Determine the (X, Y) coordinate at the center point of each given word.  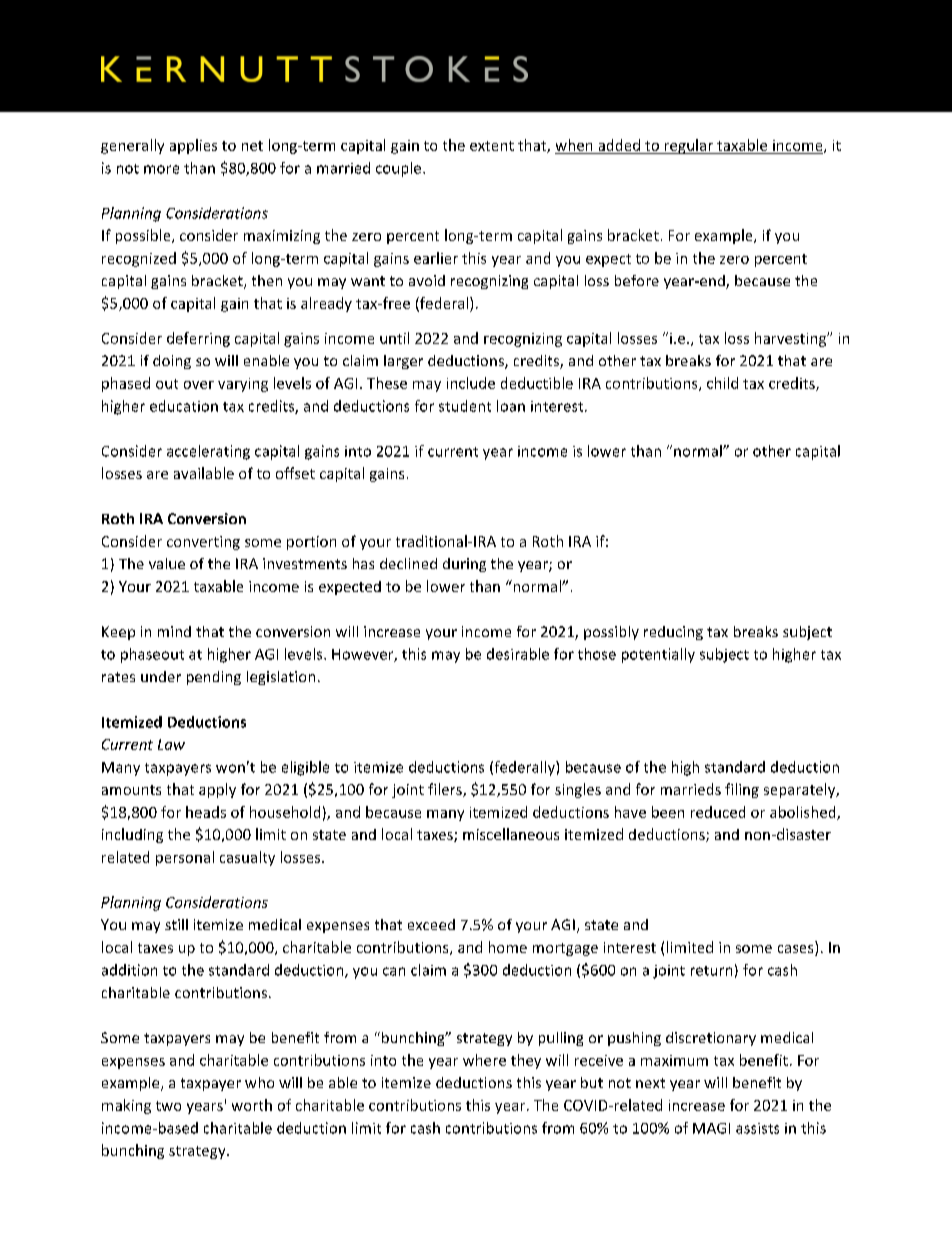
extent (492, 146)
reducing (673, 633)
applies (193, 146)
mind (174, 631)
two (168, 1106)
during (464, 565)
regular (688, 146)
